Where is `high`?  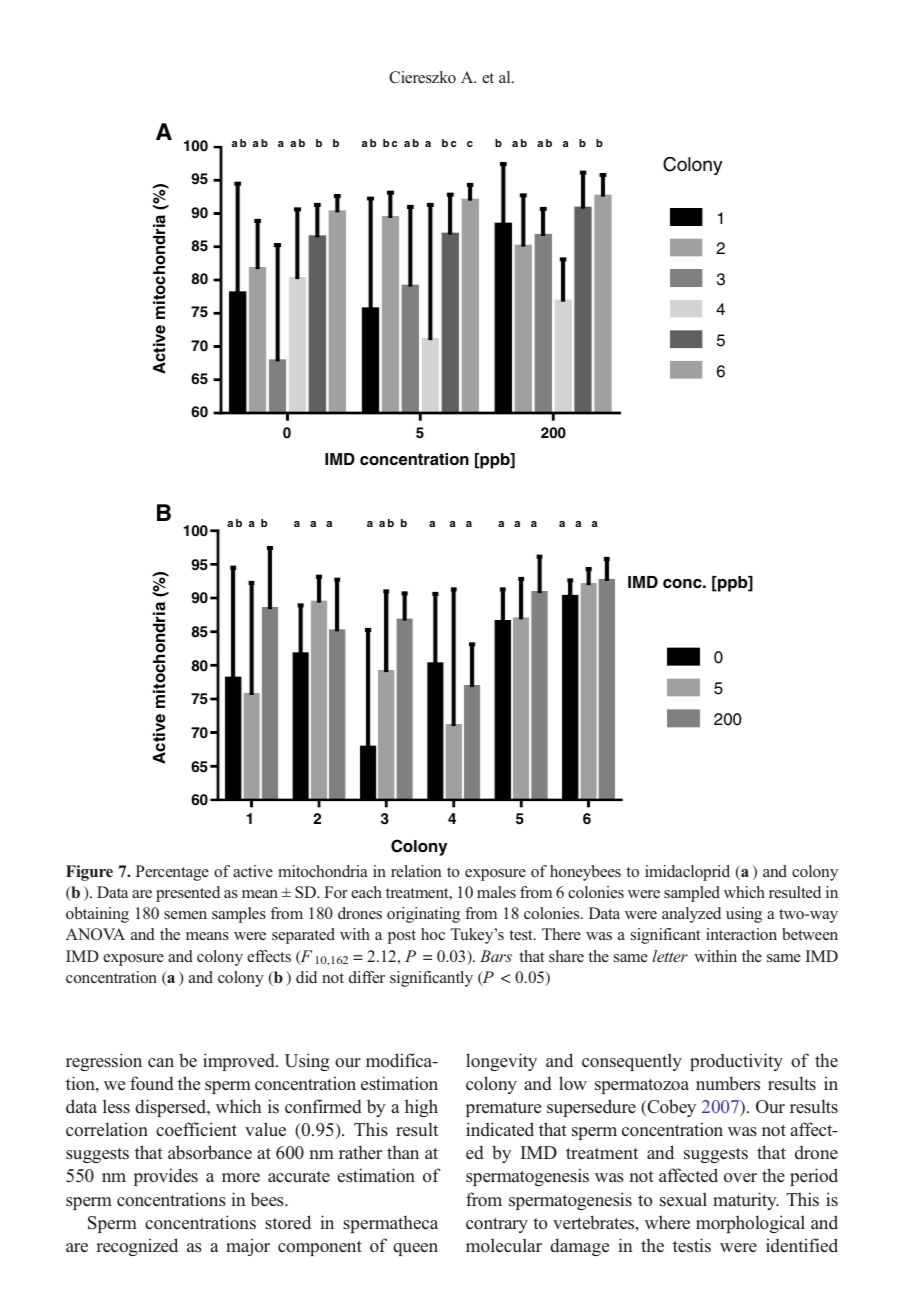 high is located at coordinates (421, 1108).
